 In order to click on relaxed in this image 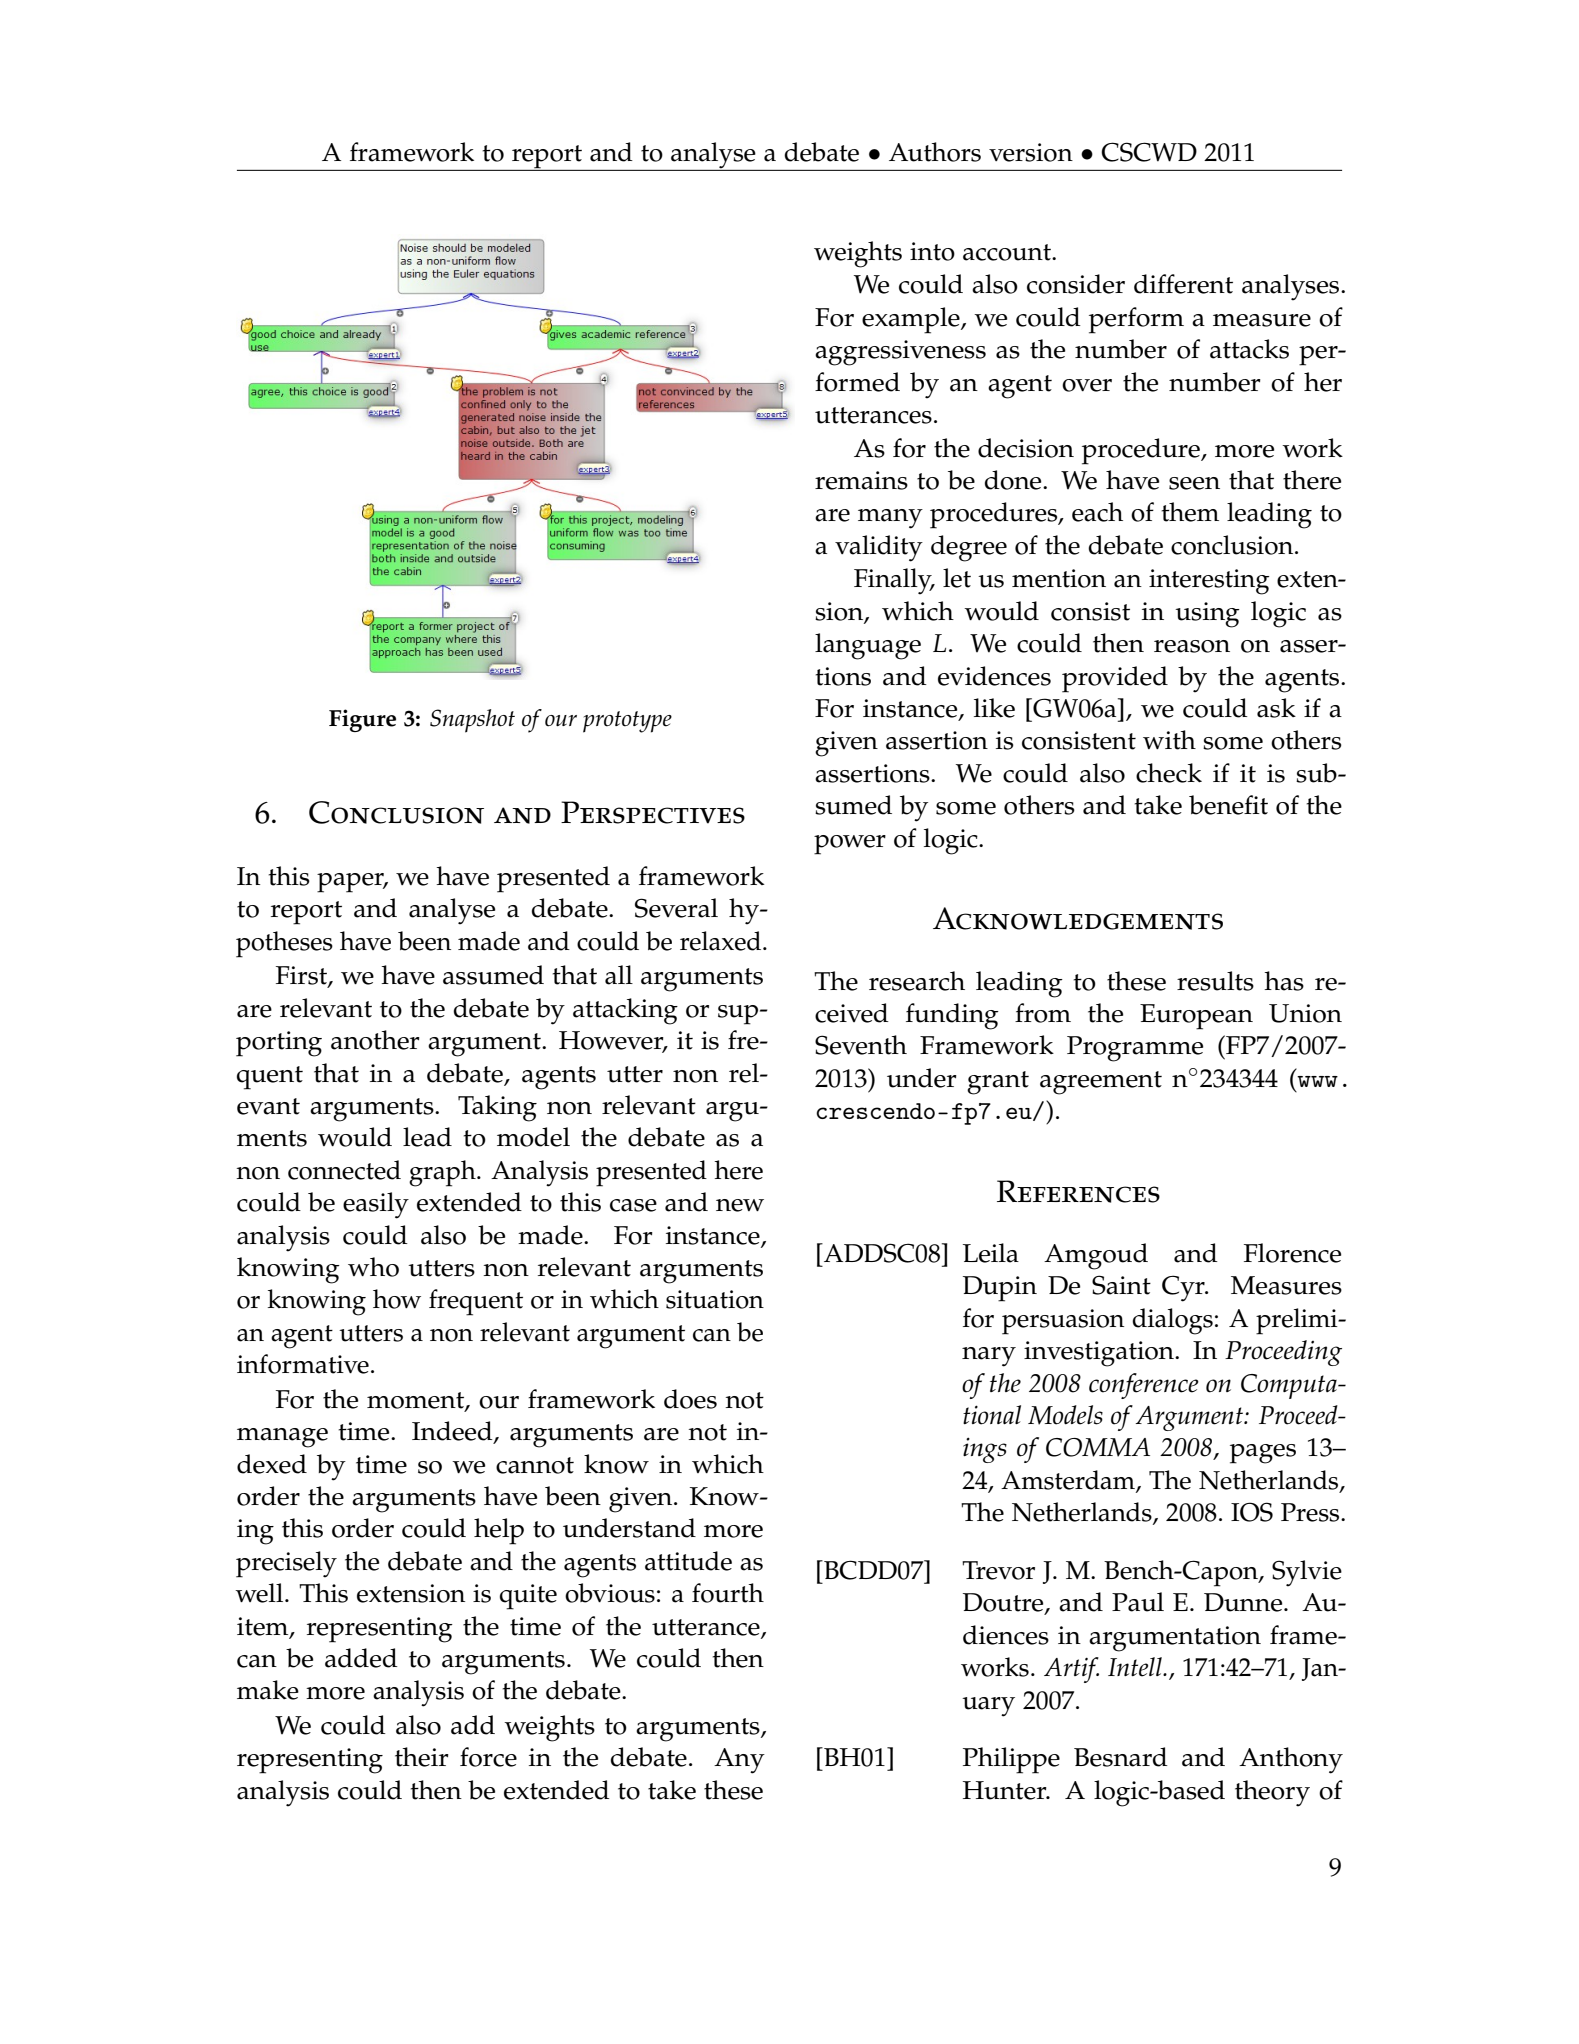, I will do `click(722, 941)`.
